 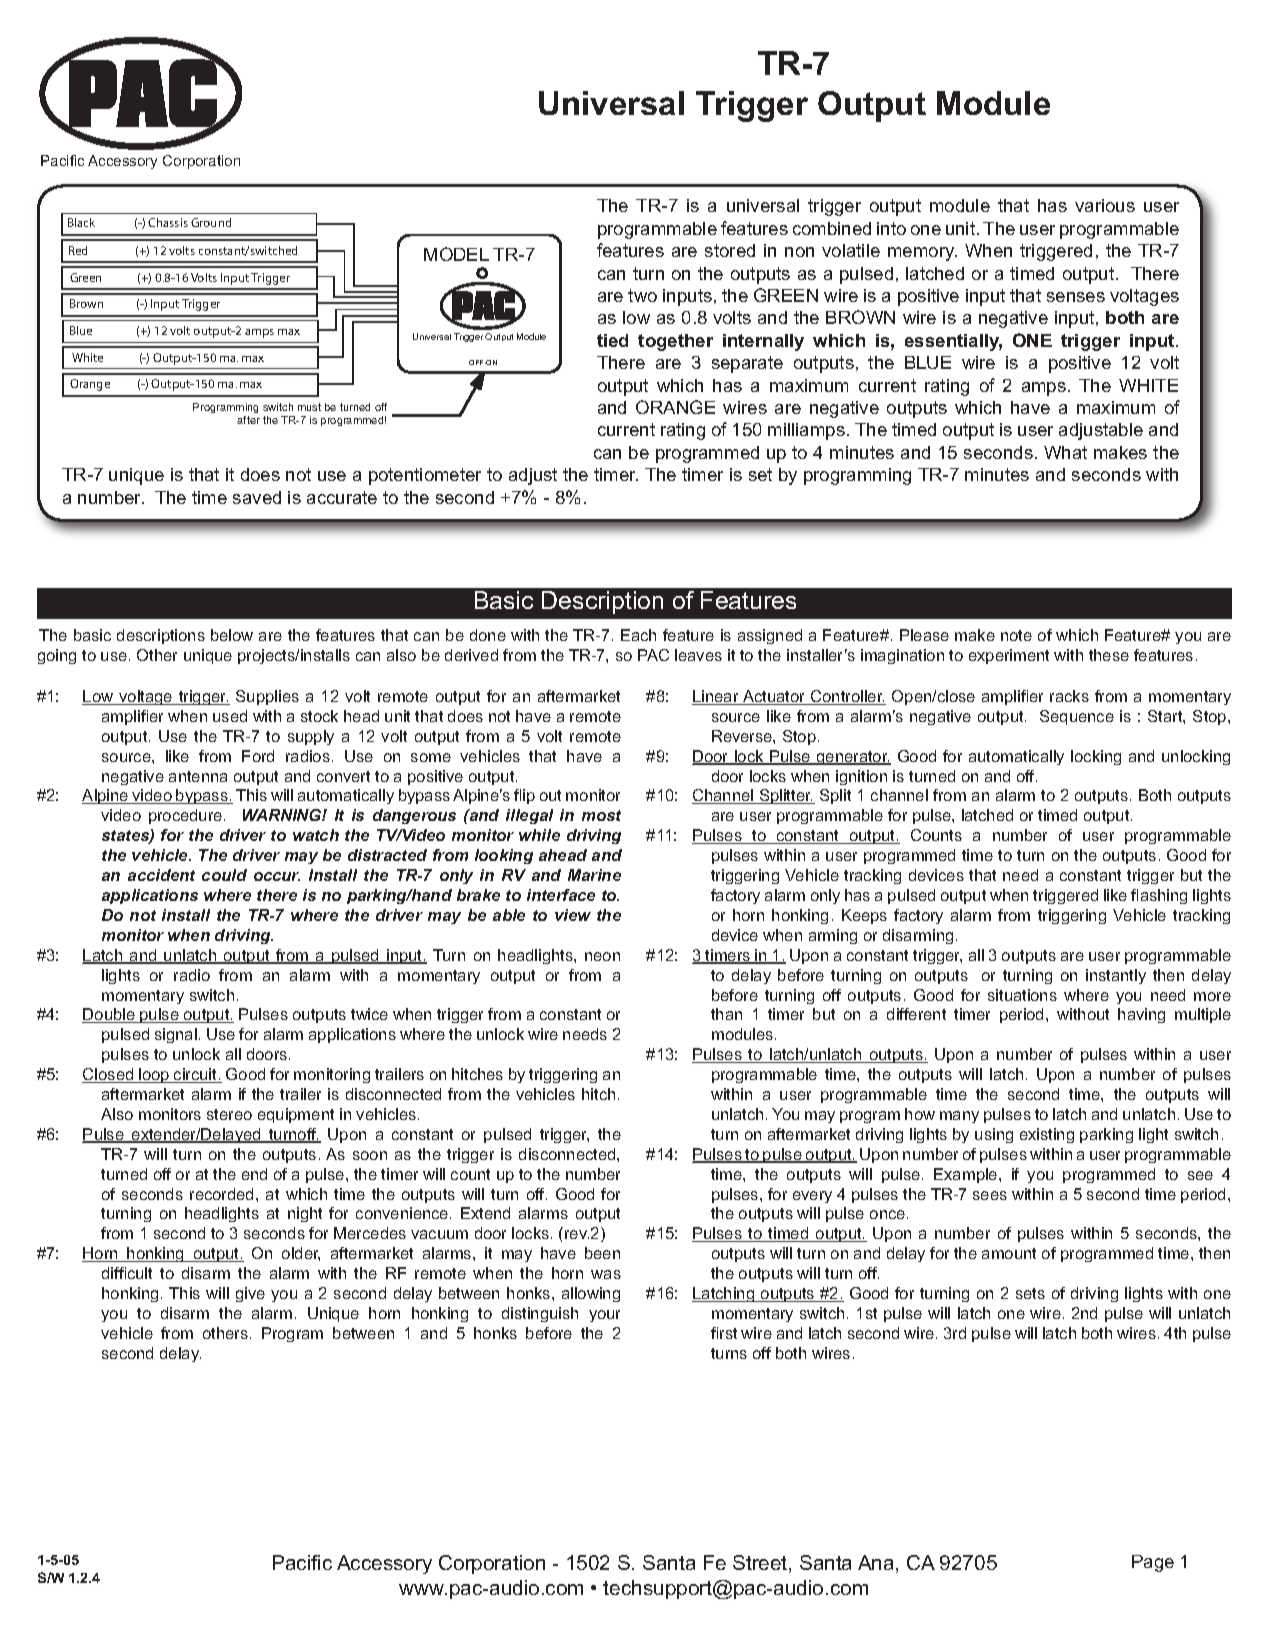 I want to click on Ground, so click(x=211, y=222).
